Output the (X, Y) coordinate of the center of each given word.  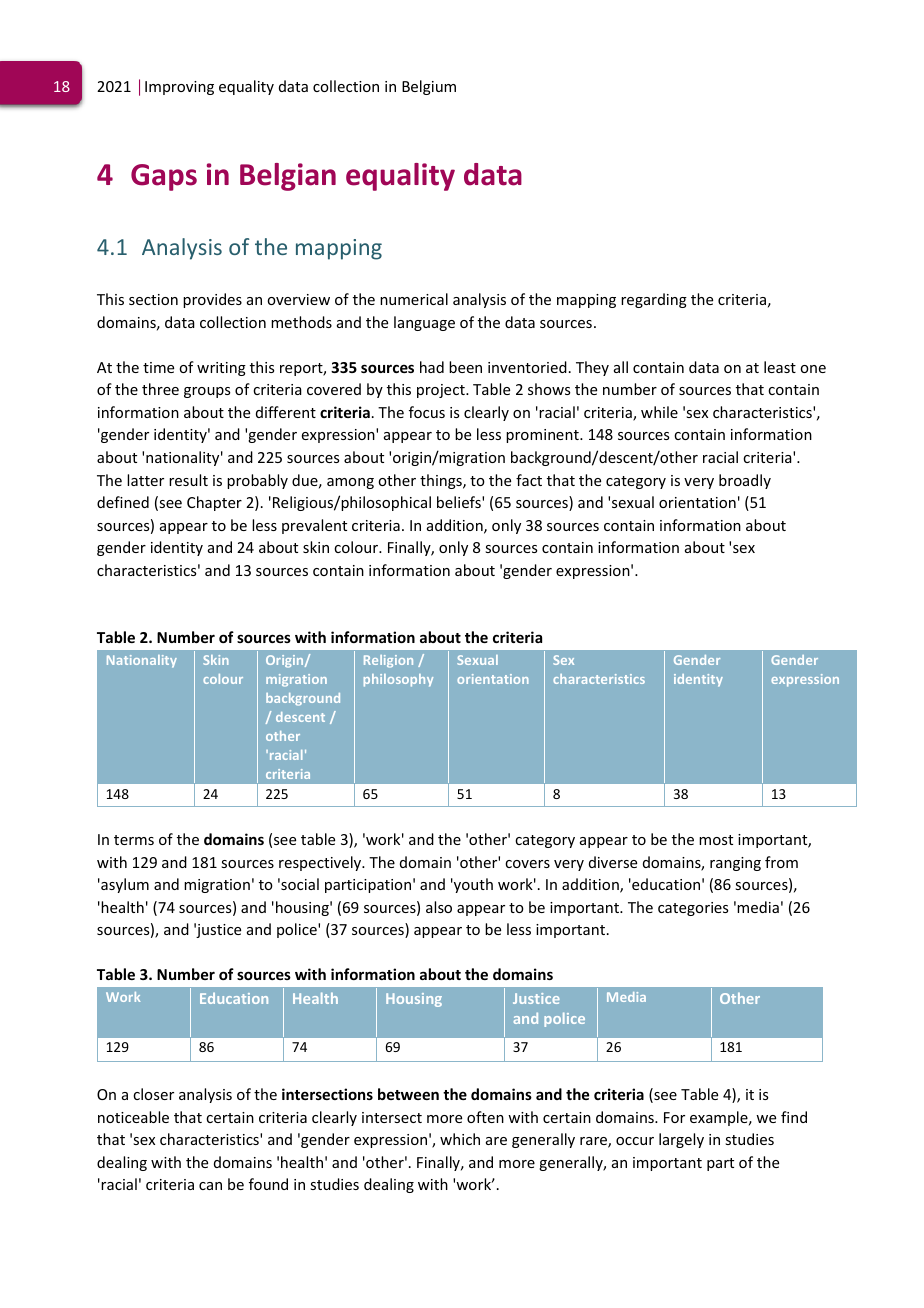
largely (681, 1140)
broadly (745, 481)
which (460, 1139)
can (210, 1186)
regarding (654, 300)
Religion (388, 661)
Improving (179, 88)
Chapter (214, 503)
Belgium (429, 87)
